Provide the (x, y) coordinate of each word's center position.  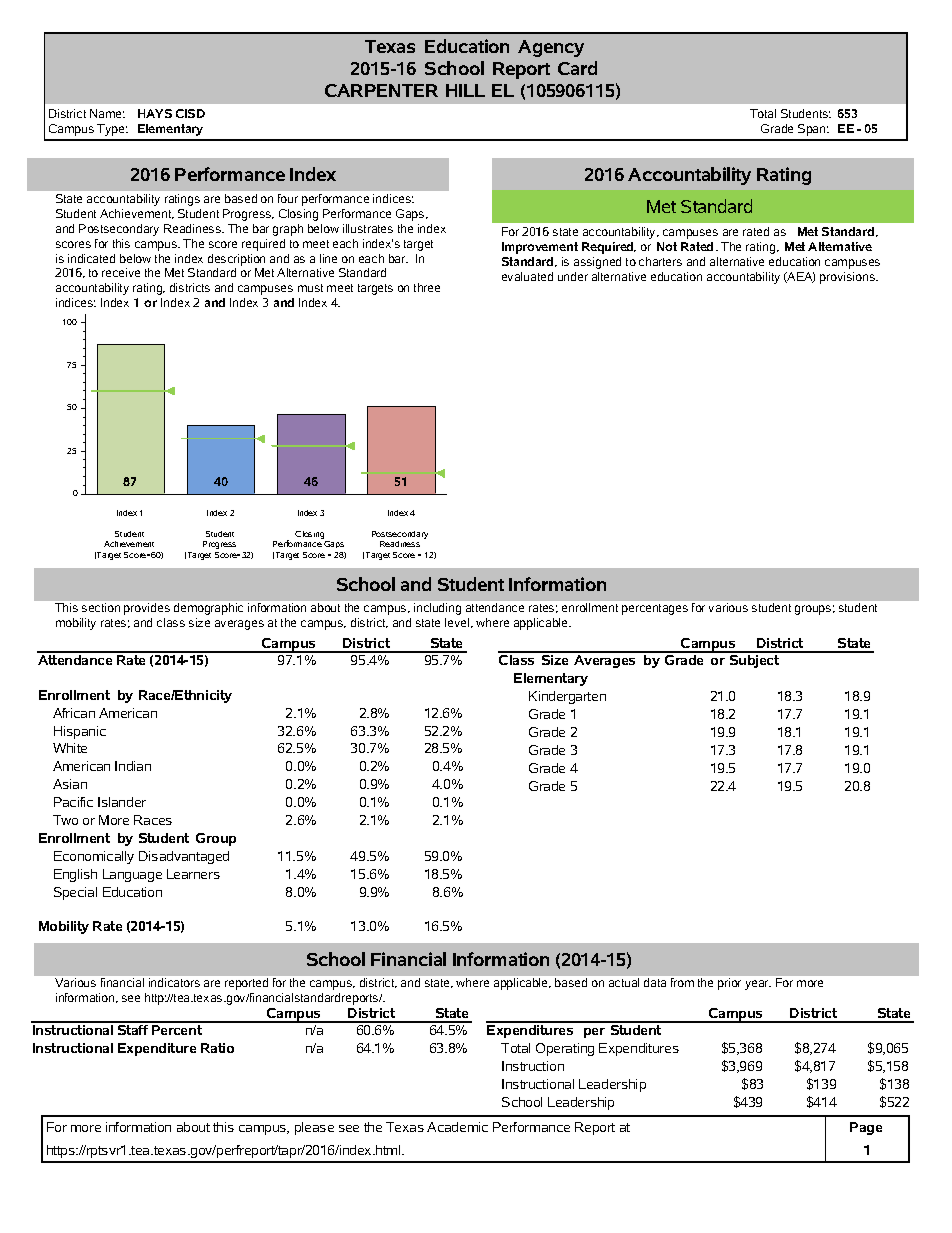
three (427, 287)
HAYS (155, 113)
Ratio (217, 1048)
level (458, 623)
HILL (465, 90)
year (758, 985)
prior (729, 984)
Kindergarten (567, 697)
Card (577, 68)
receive (121, 272)
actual (624, 982)
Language (132, 875)
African (74, 713)
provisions (848, 278)
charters (660, 261)
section (101, 607)
